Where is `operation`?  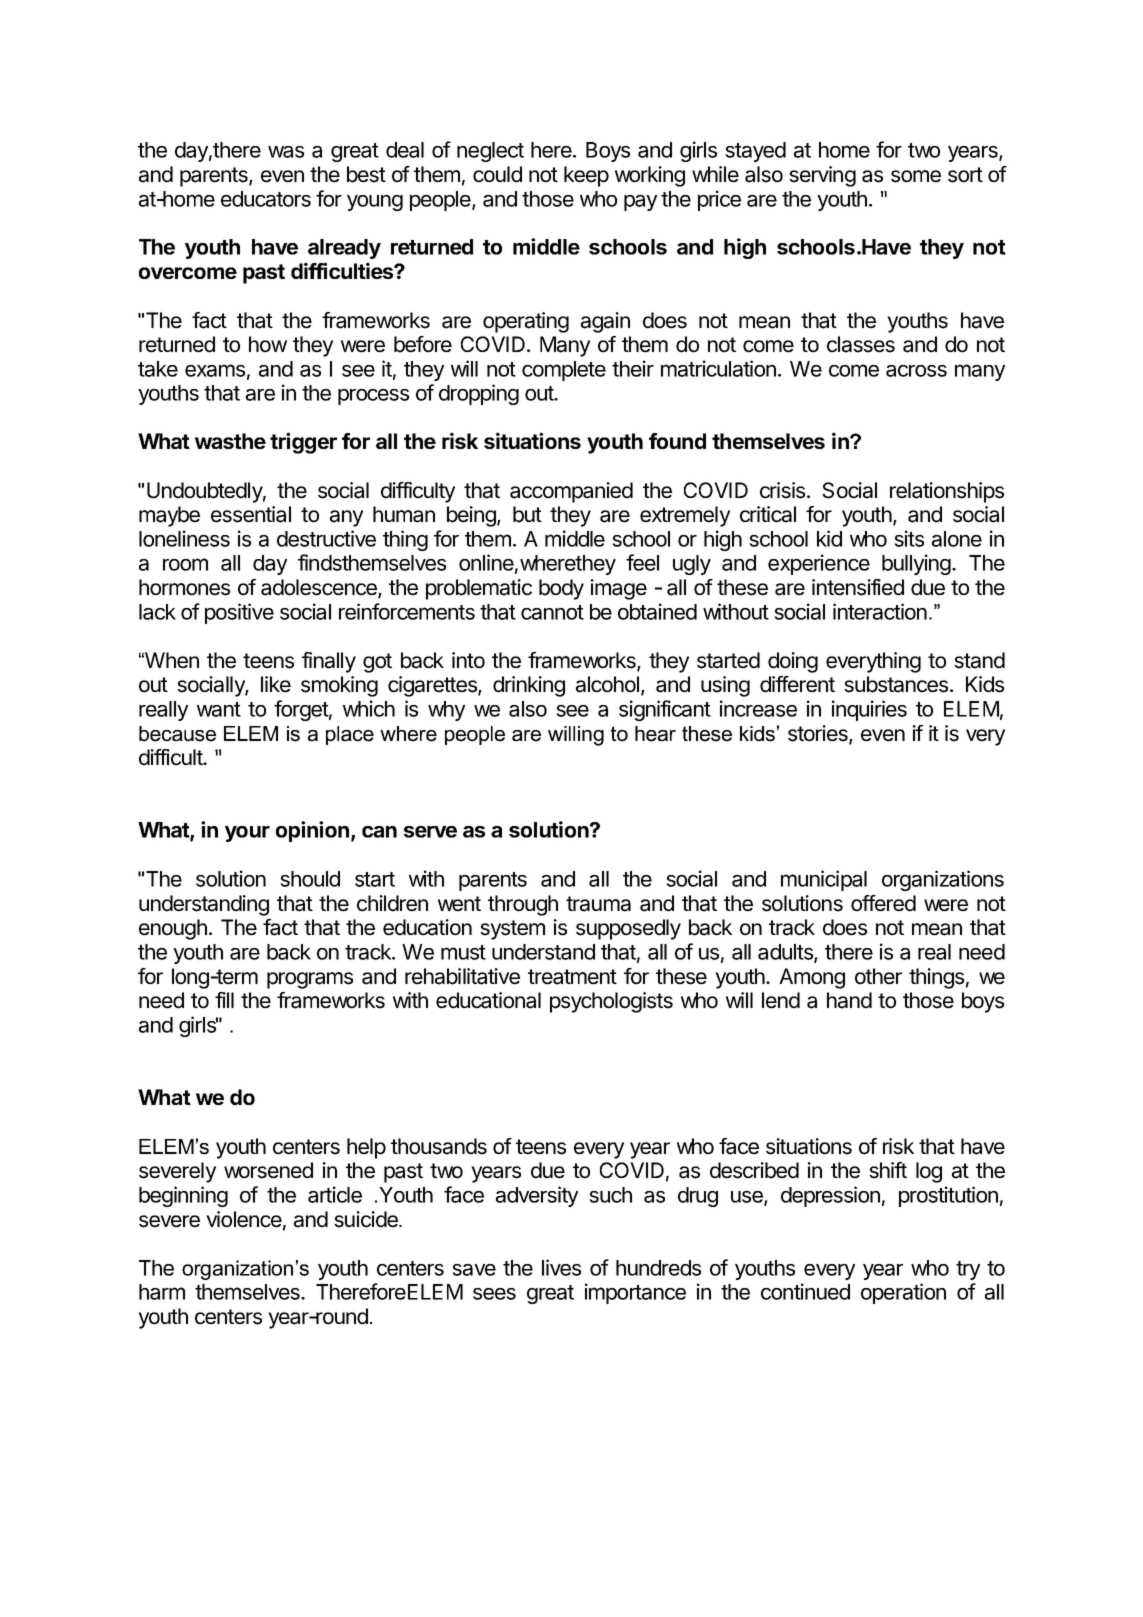 operation is located at coordinates (903, 1293).
